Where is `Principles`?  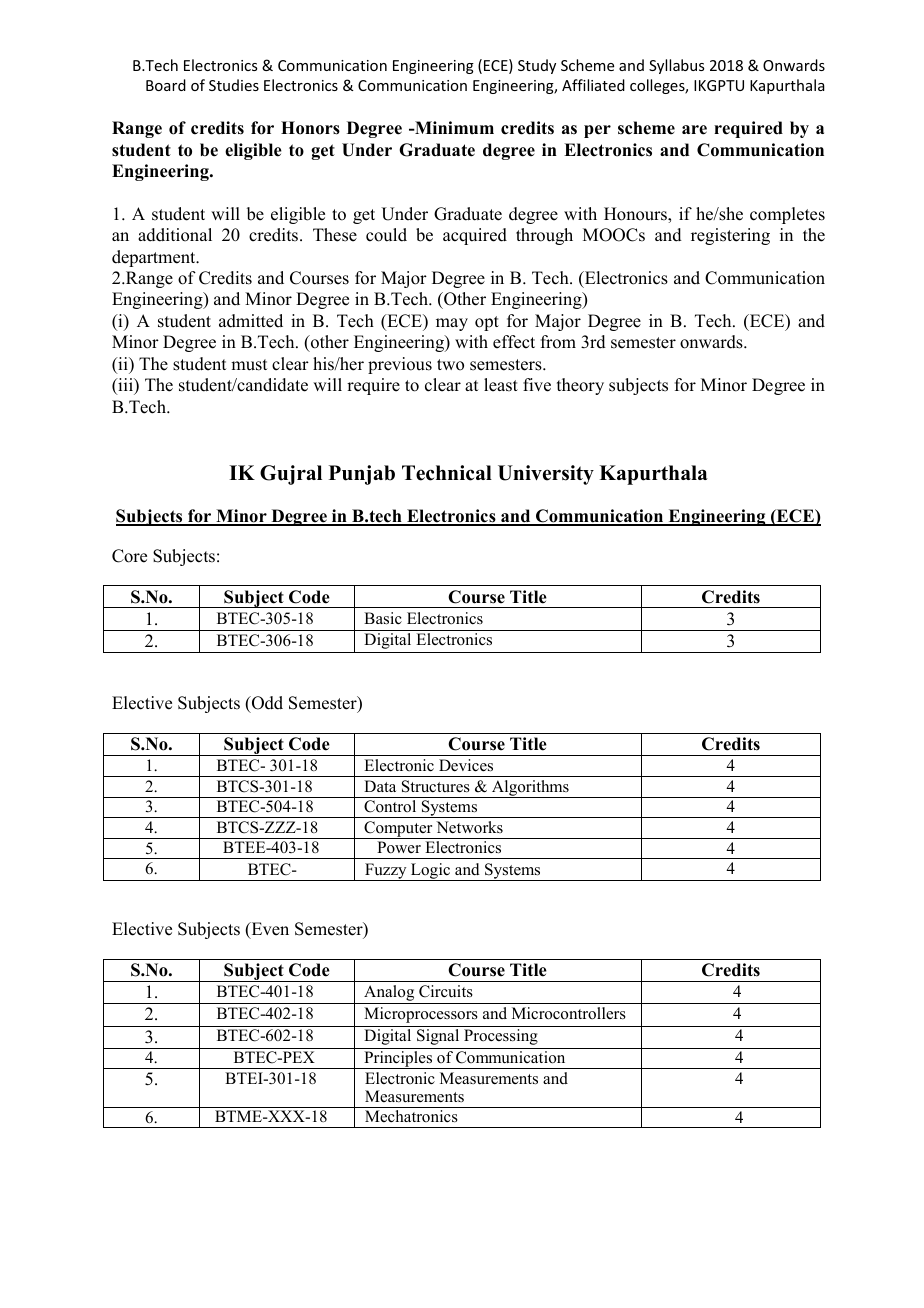 Principles is located at coordinates (398, 1060).
